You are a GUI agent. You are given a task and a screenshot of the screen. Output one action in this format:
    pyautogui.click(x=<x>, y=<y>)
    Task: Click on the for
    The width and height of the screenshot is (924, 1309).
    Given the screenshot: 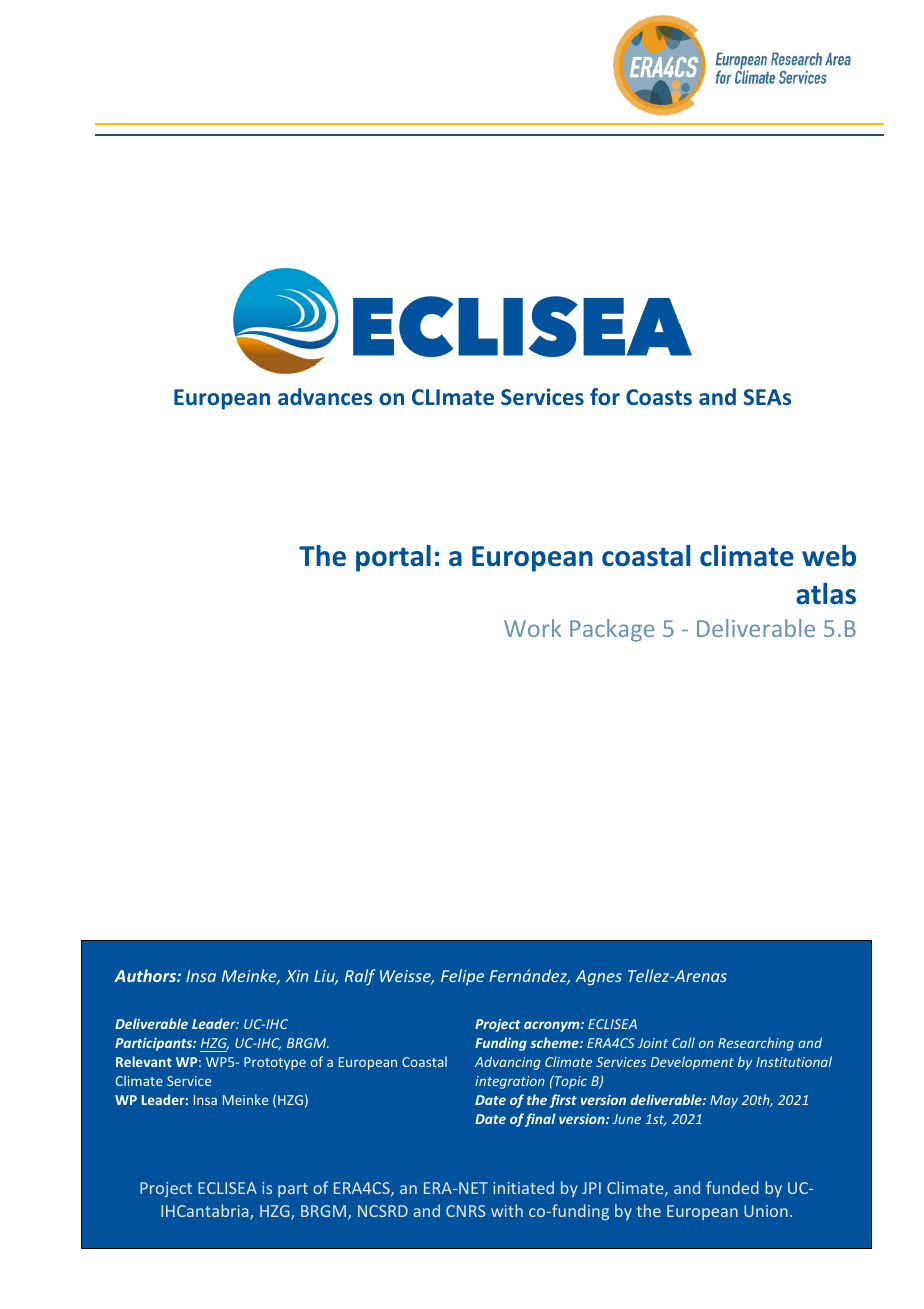 What is the action you would take?
    pyautogui.click(x=605, y=396)
